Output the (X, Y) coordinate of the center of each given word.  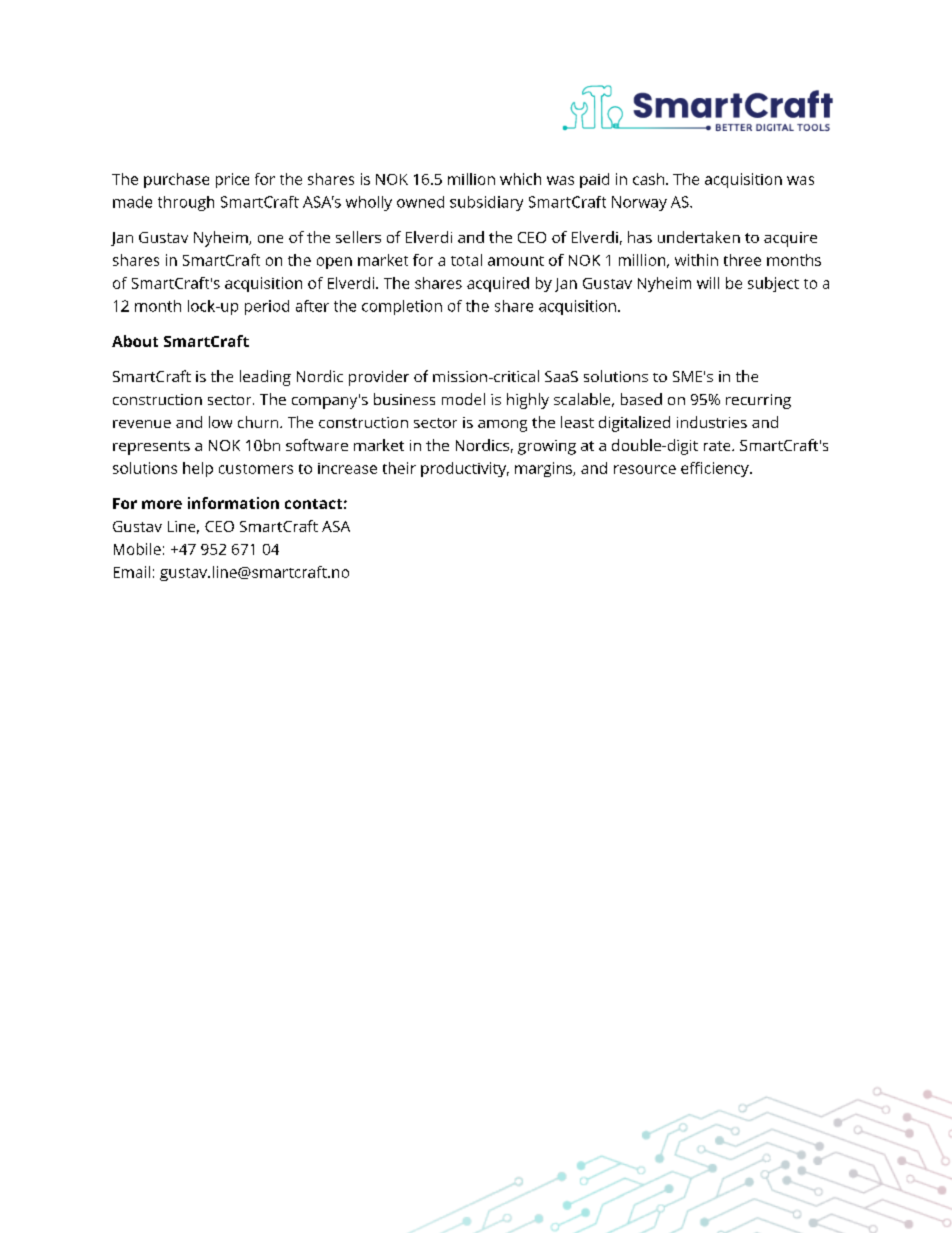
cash (648, 179)
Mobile (137, 549)
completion (402, 307)
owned (420, 202)
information (233, 503)
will (708, 283)
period (267, 307)
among (502, 426)
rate (718, 446)
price (232, 180)
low (220, 422)
